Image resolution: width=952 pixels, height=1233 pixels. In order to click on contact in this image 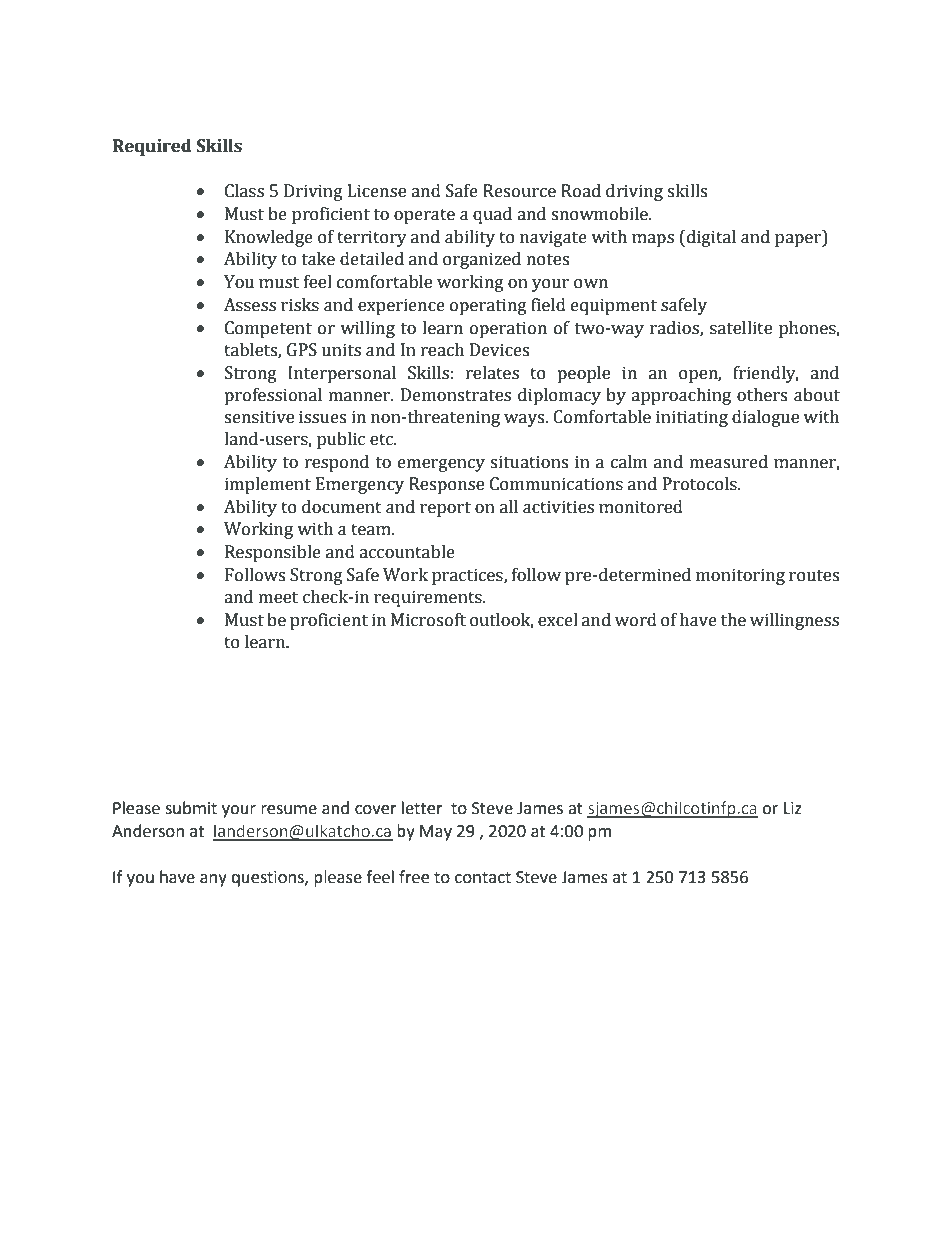, I will do `click(483, 878)`.
